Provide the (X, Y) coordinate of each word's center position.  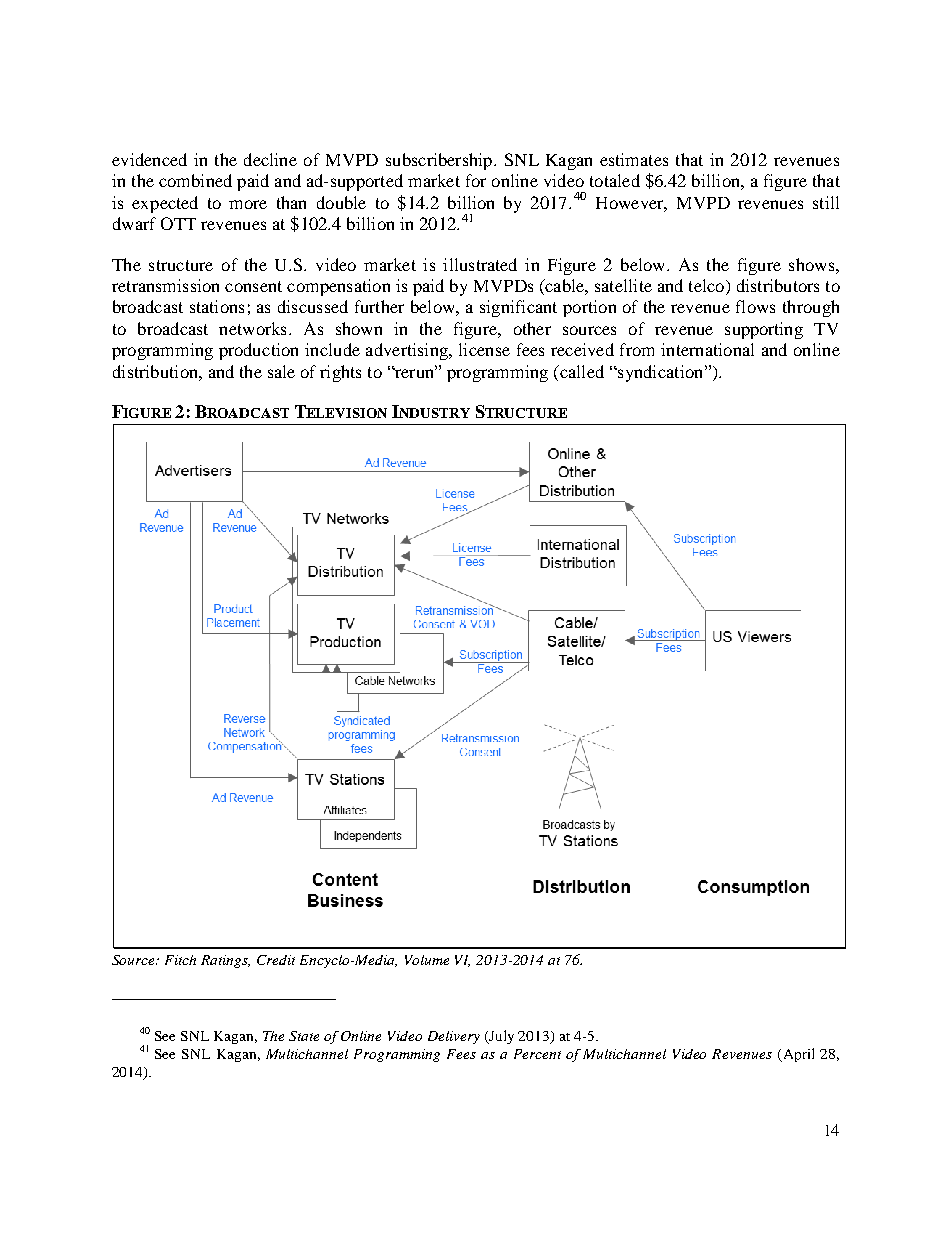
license (484, 349)
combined (195, 180)
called (581, 371)
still (826, 202)
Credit (276, 960)
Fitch (180, 960)
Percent (537, 1054)
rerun (414, 373)
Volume (427, 960)
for (476, 180)
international (707, 349)
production (258, 351)
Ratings (225, 961)
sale (281, 371)
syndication (661, 373)
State (304, 1036)
